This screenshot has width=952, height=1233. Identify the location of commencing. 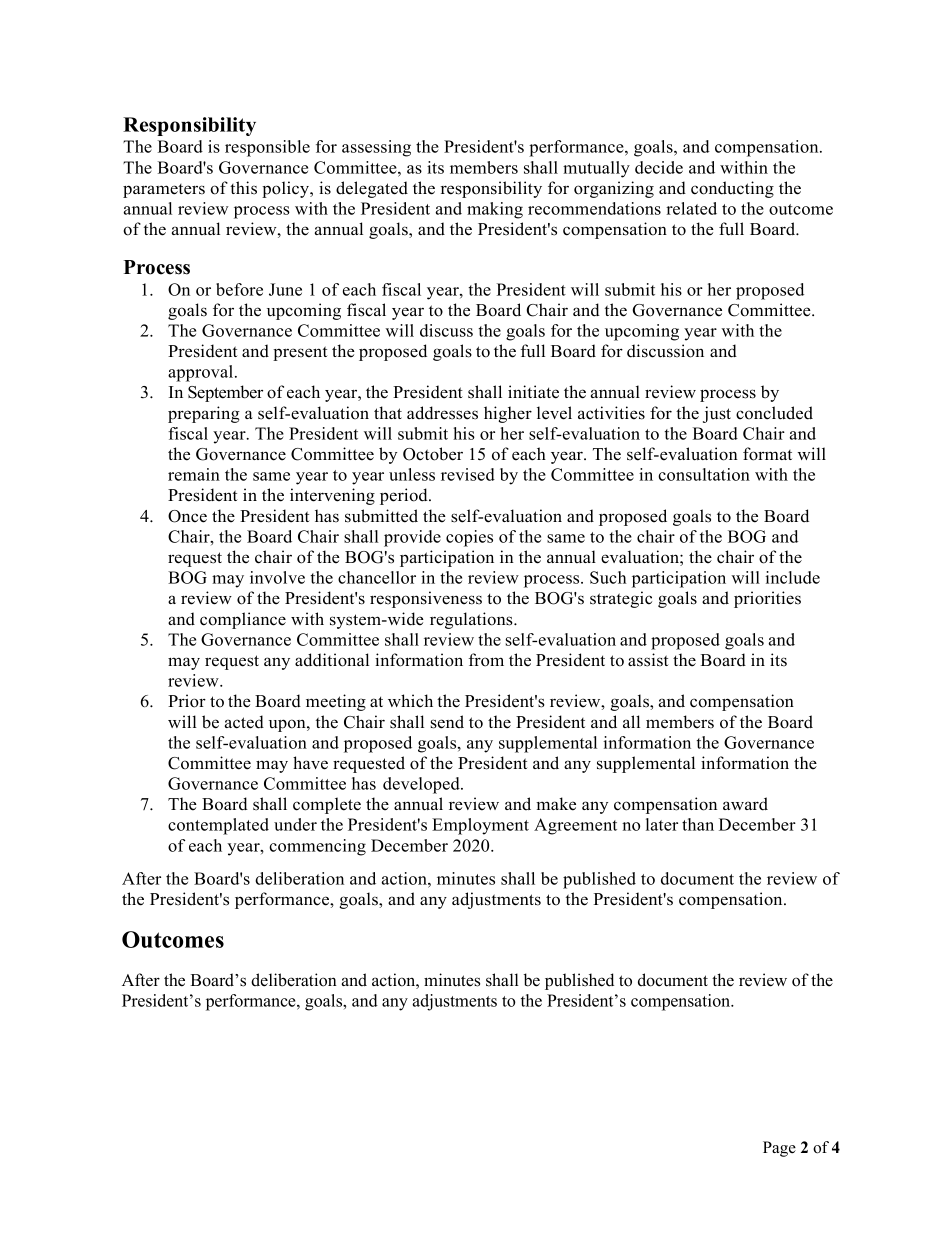
(317, 847).
